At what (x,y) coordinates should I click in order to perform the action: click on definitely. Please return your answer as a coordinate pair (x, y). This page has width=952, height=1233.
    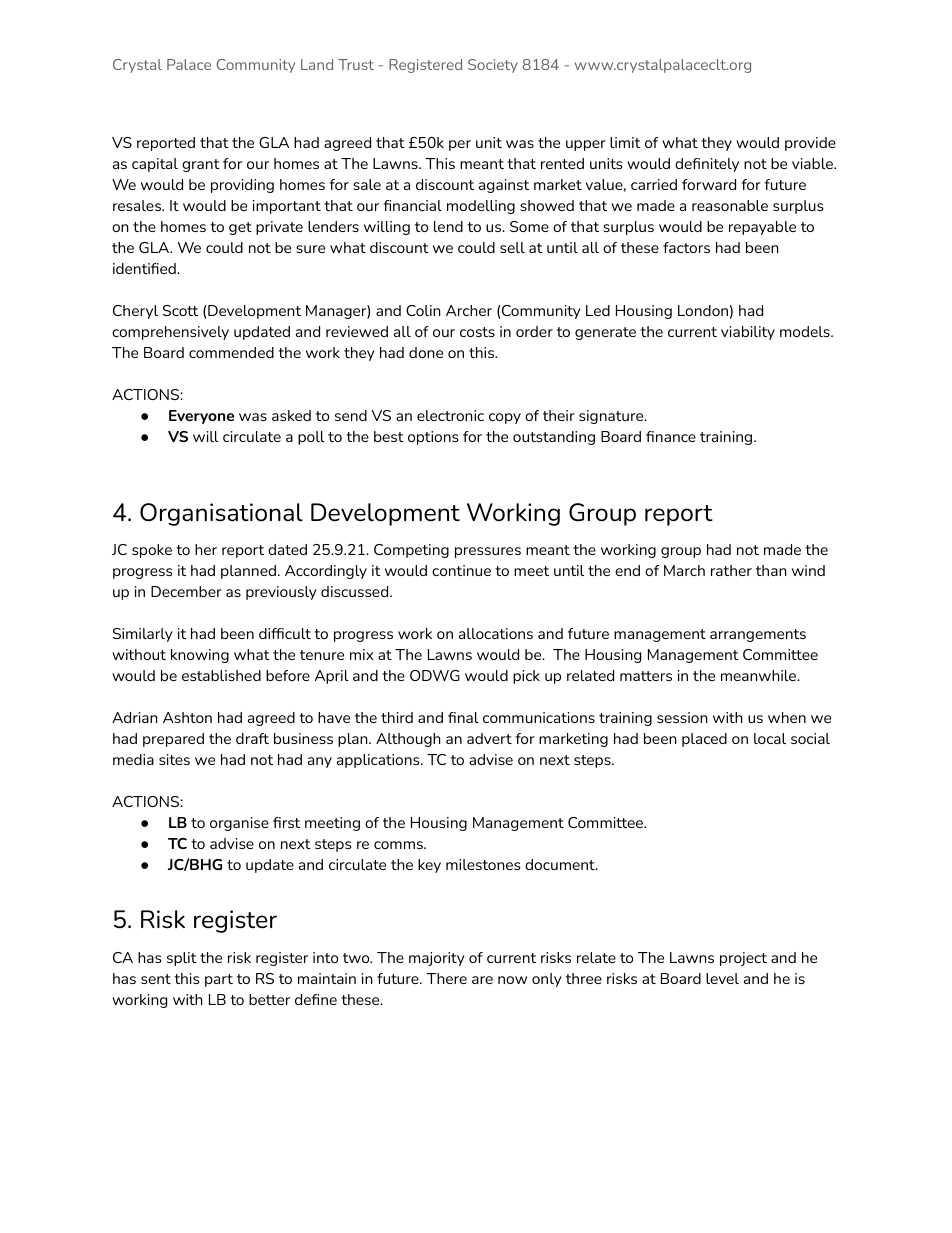
    Looking at the image, I should click on (707, 165).
